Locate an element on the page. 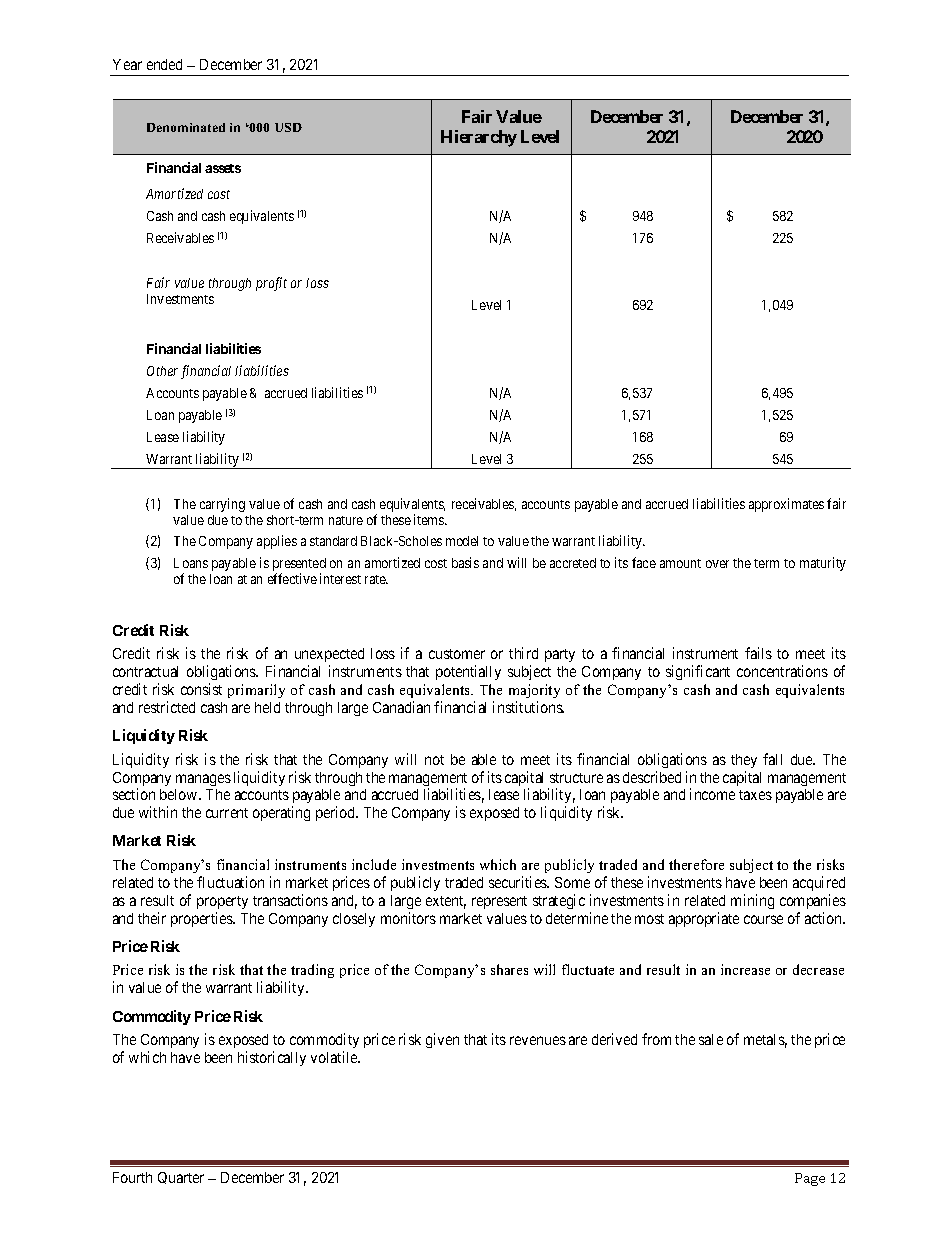 The image size is (952, 1233). not is located at coordinates (434, 760).
